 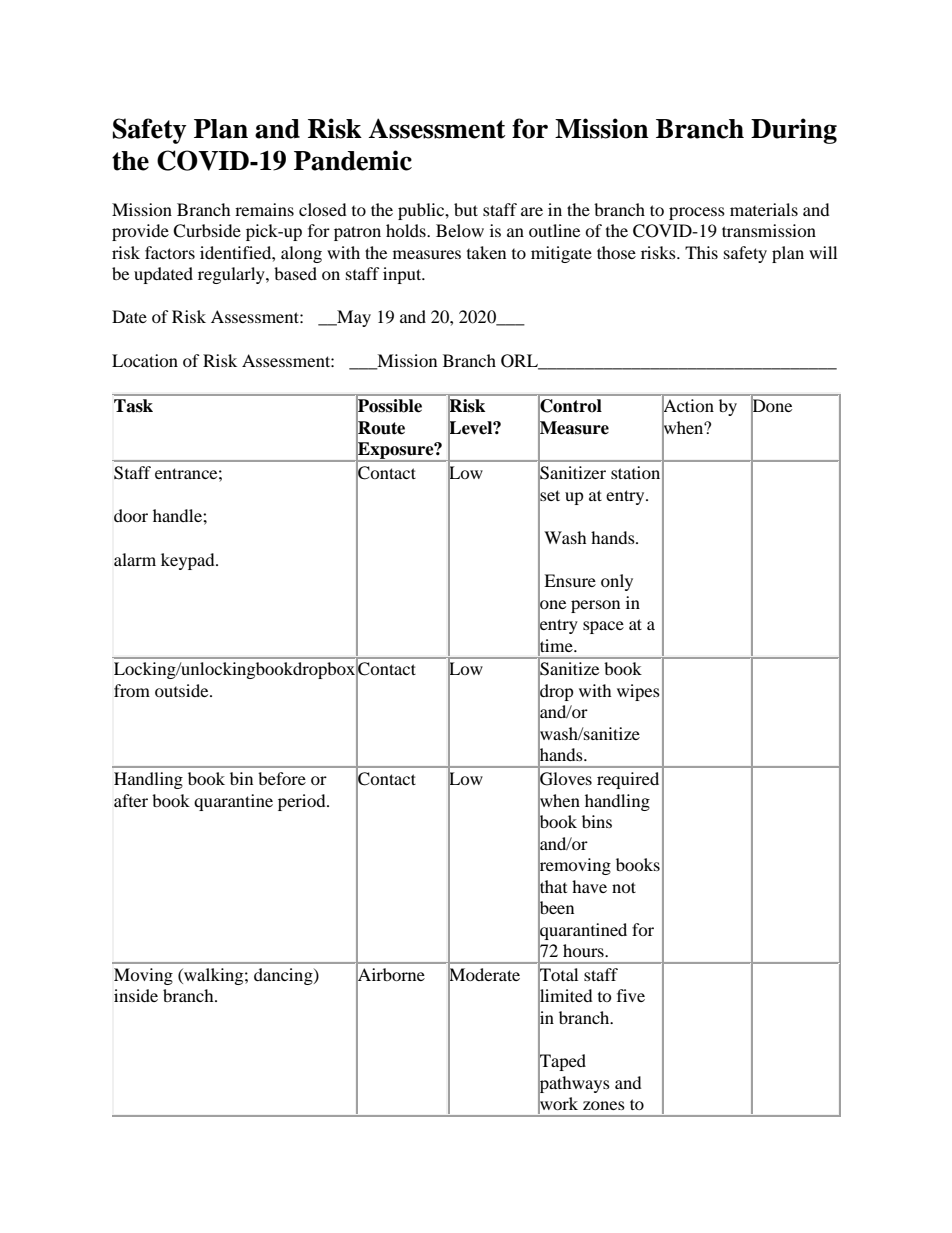 What do you see at coordinates (794, 131) in the image?
I see `During` at bounding box center [794, 131].
